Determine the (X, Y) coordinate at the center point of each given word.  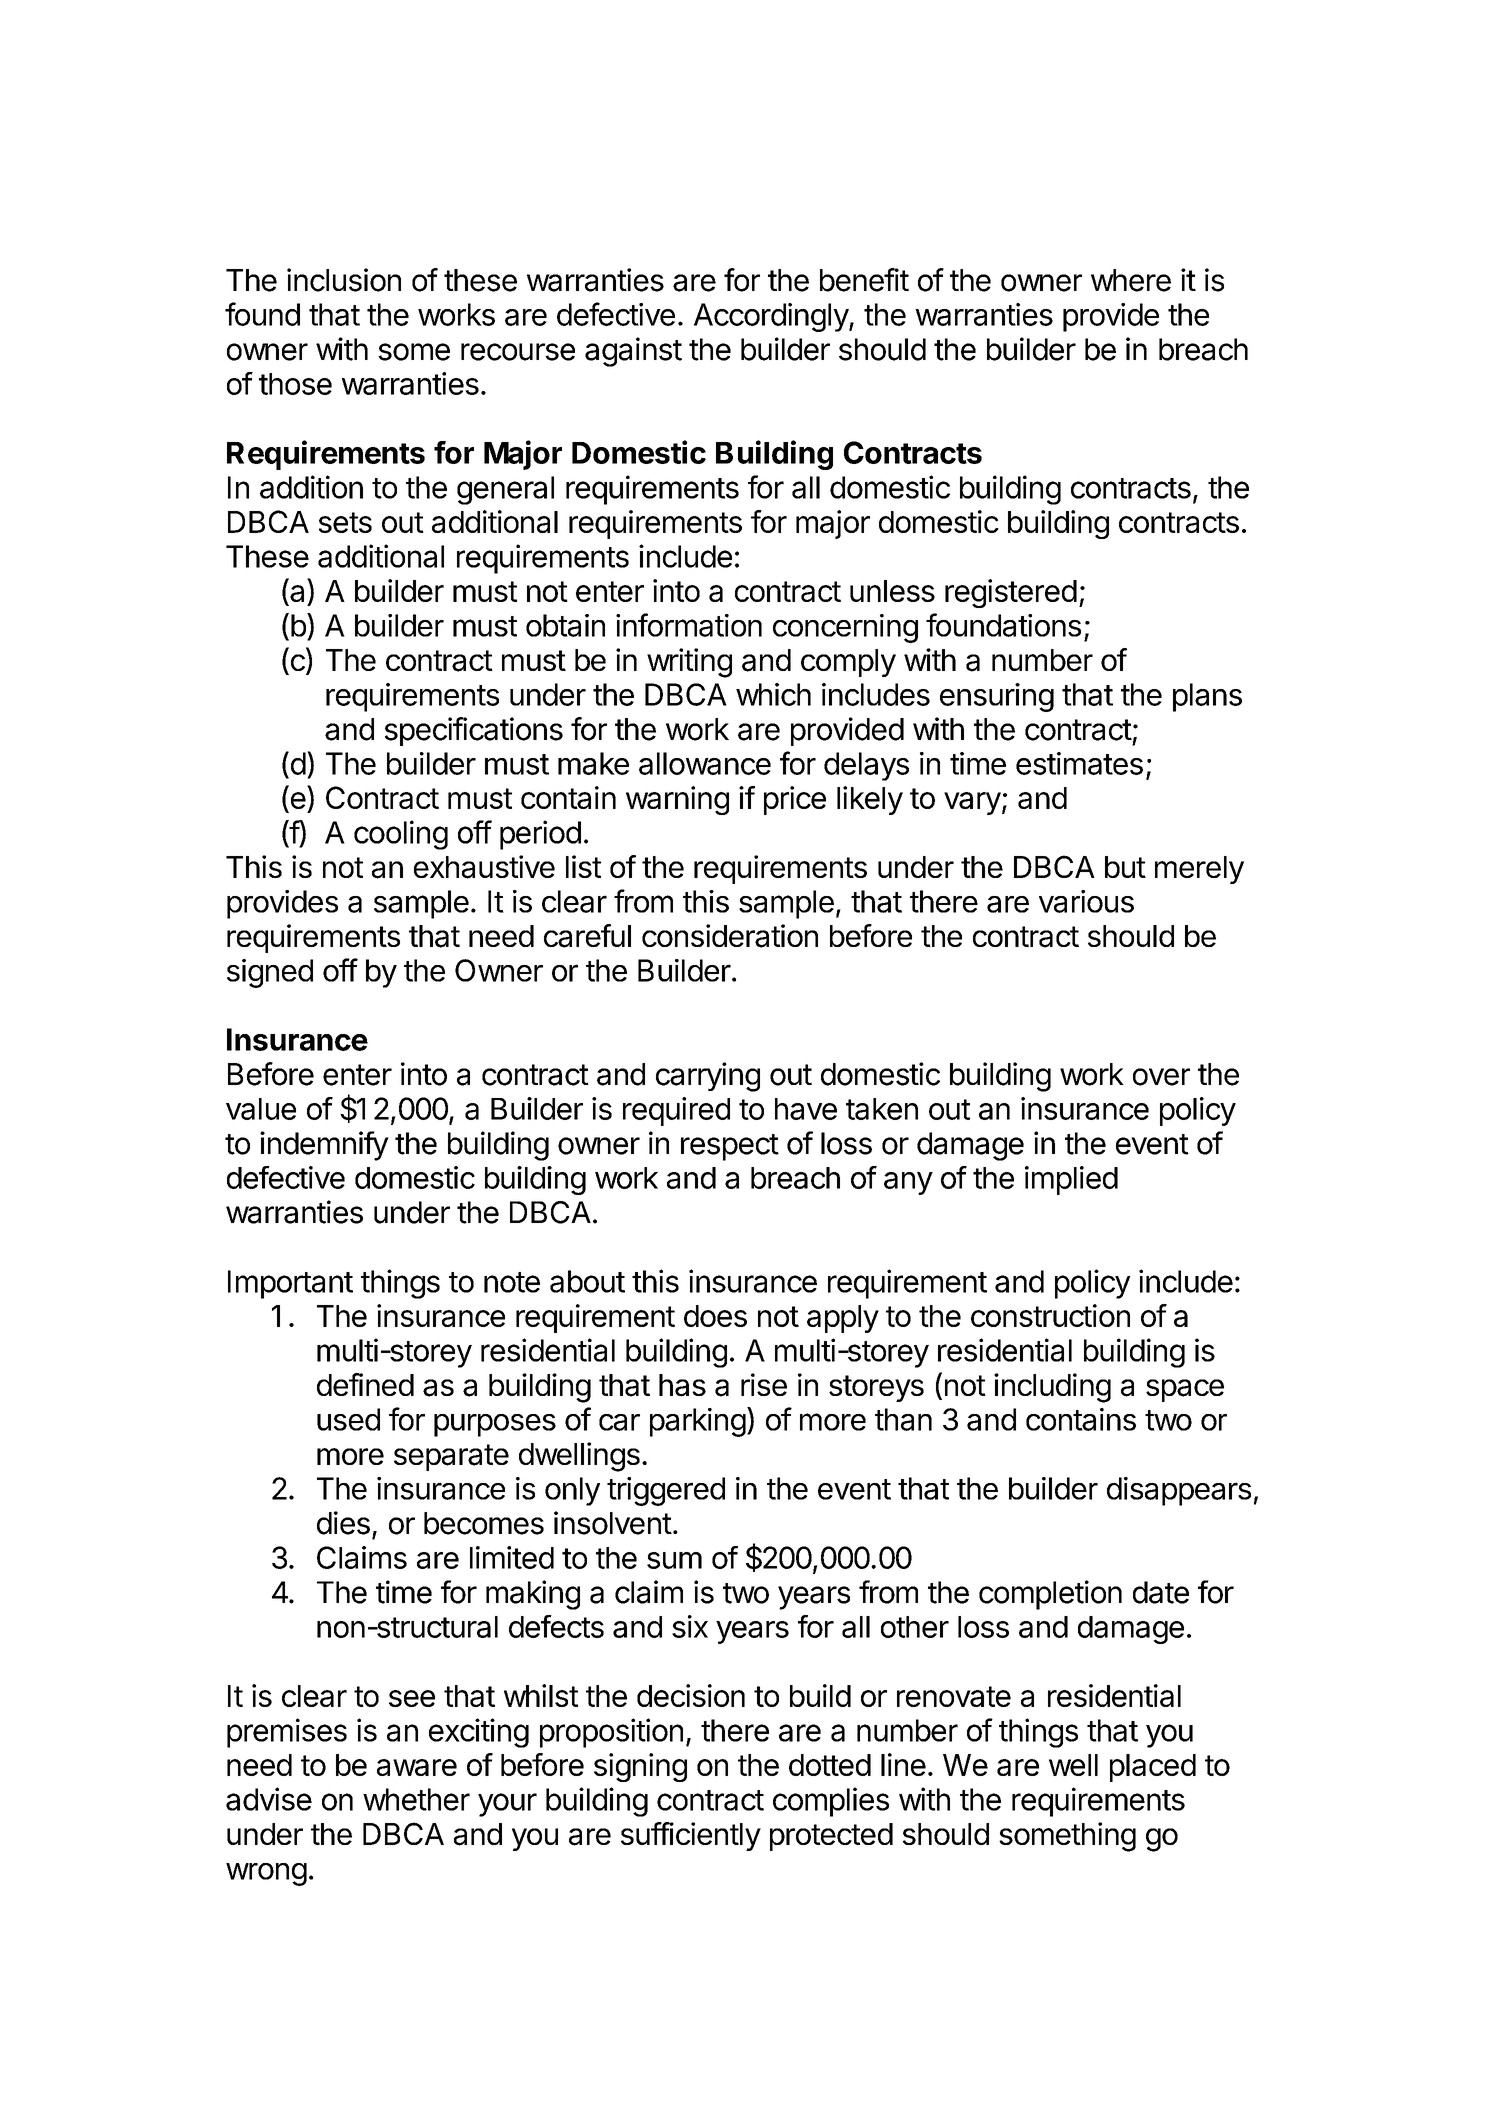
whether (416, 1799)
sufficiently (691, 1836)
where (1131, 280)
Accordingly (772, 317)
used (348, 1419)
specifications (474, 731)
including (1052, 1388)
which (773, 694)
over (1161, 1077)
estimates (1079, 763)
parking (698, 1422)
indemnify (324, 1146)
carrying (708, 1077)
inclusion (344, 280)
